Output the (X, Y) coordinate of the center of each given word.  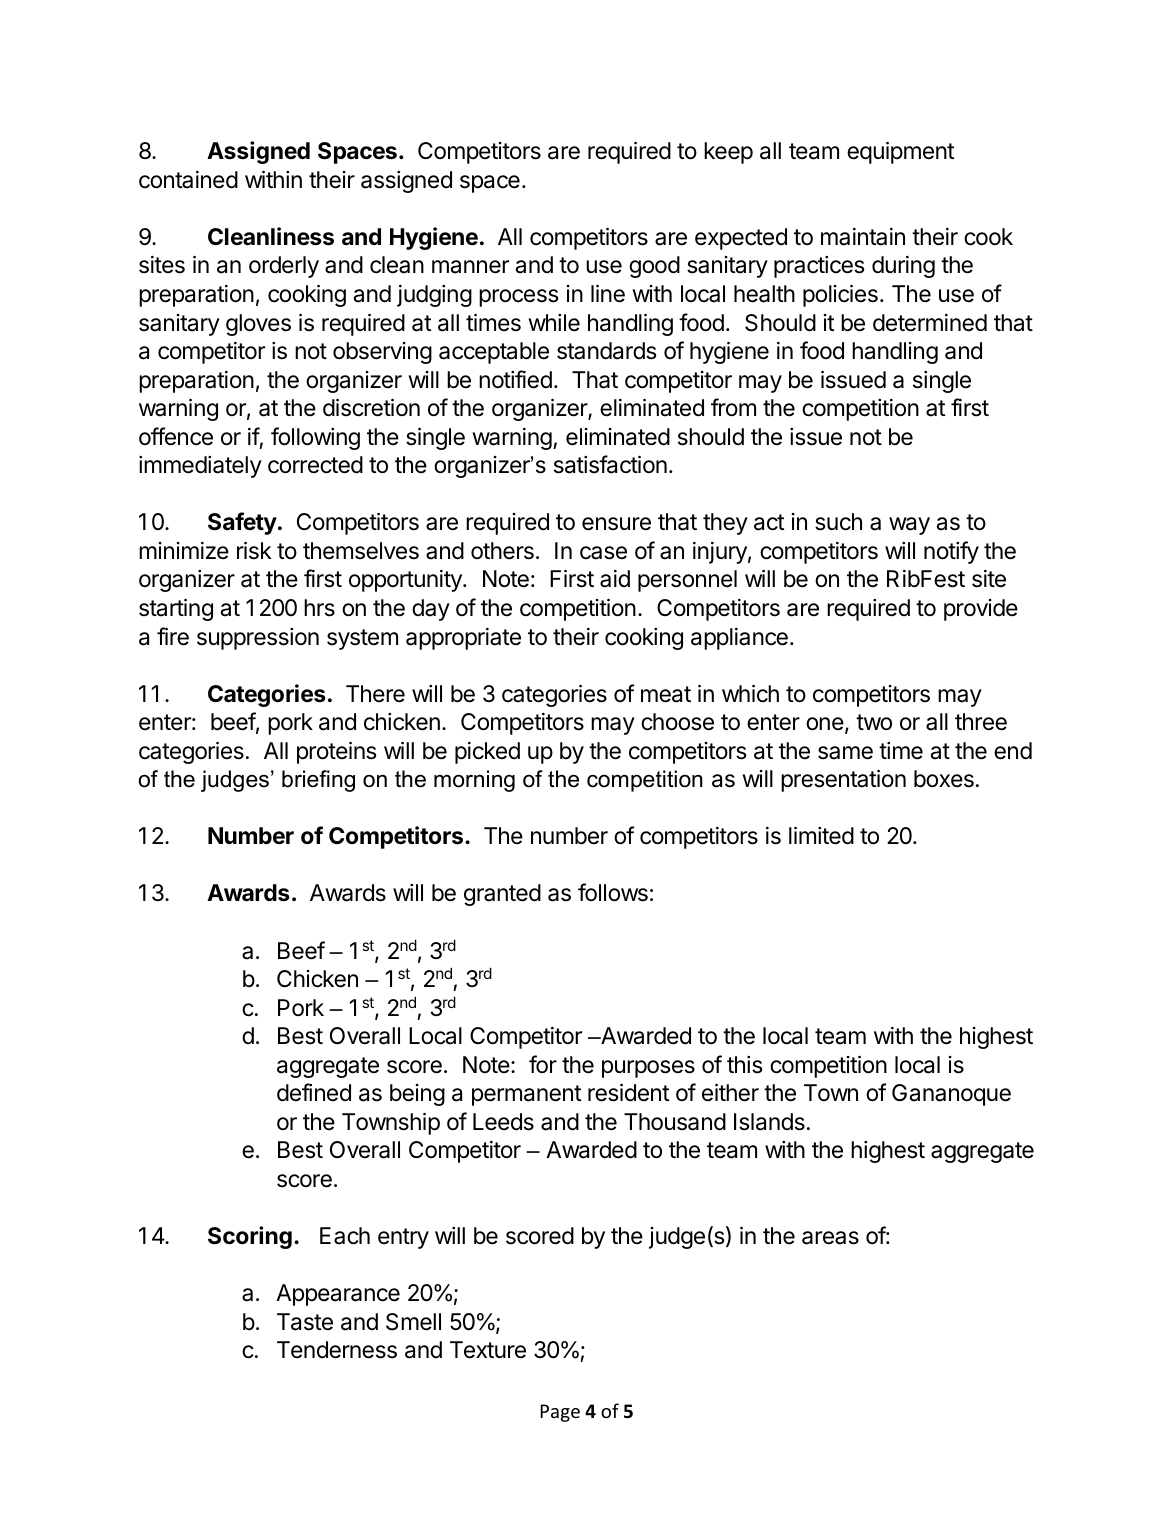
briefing (318, 781)
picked (487, 753)
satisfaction (610, 464)
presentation (843, 781)
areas (830, 1238)
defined (314, 1092)
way (909, 526)
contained (188, 180)
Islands (769, 1122)
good (654, 267)
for (543, 1064)
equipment (901, 153)
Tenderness (337, 1350)
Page (560, 1413)
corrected (315, 465)
